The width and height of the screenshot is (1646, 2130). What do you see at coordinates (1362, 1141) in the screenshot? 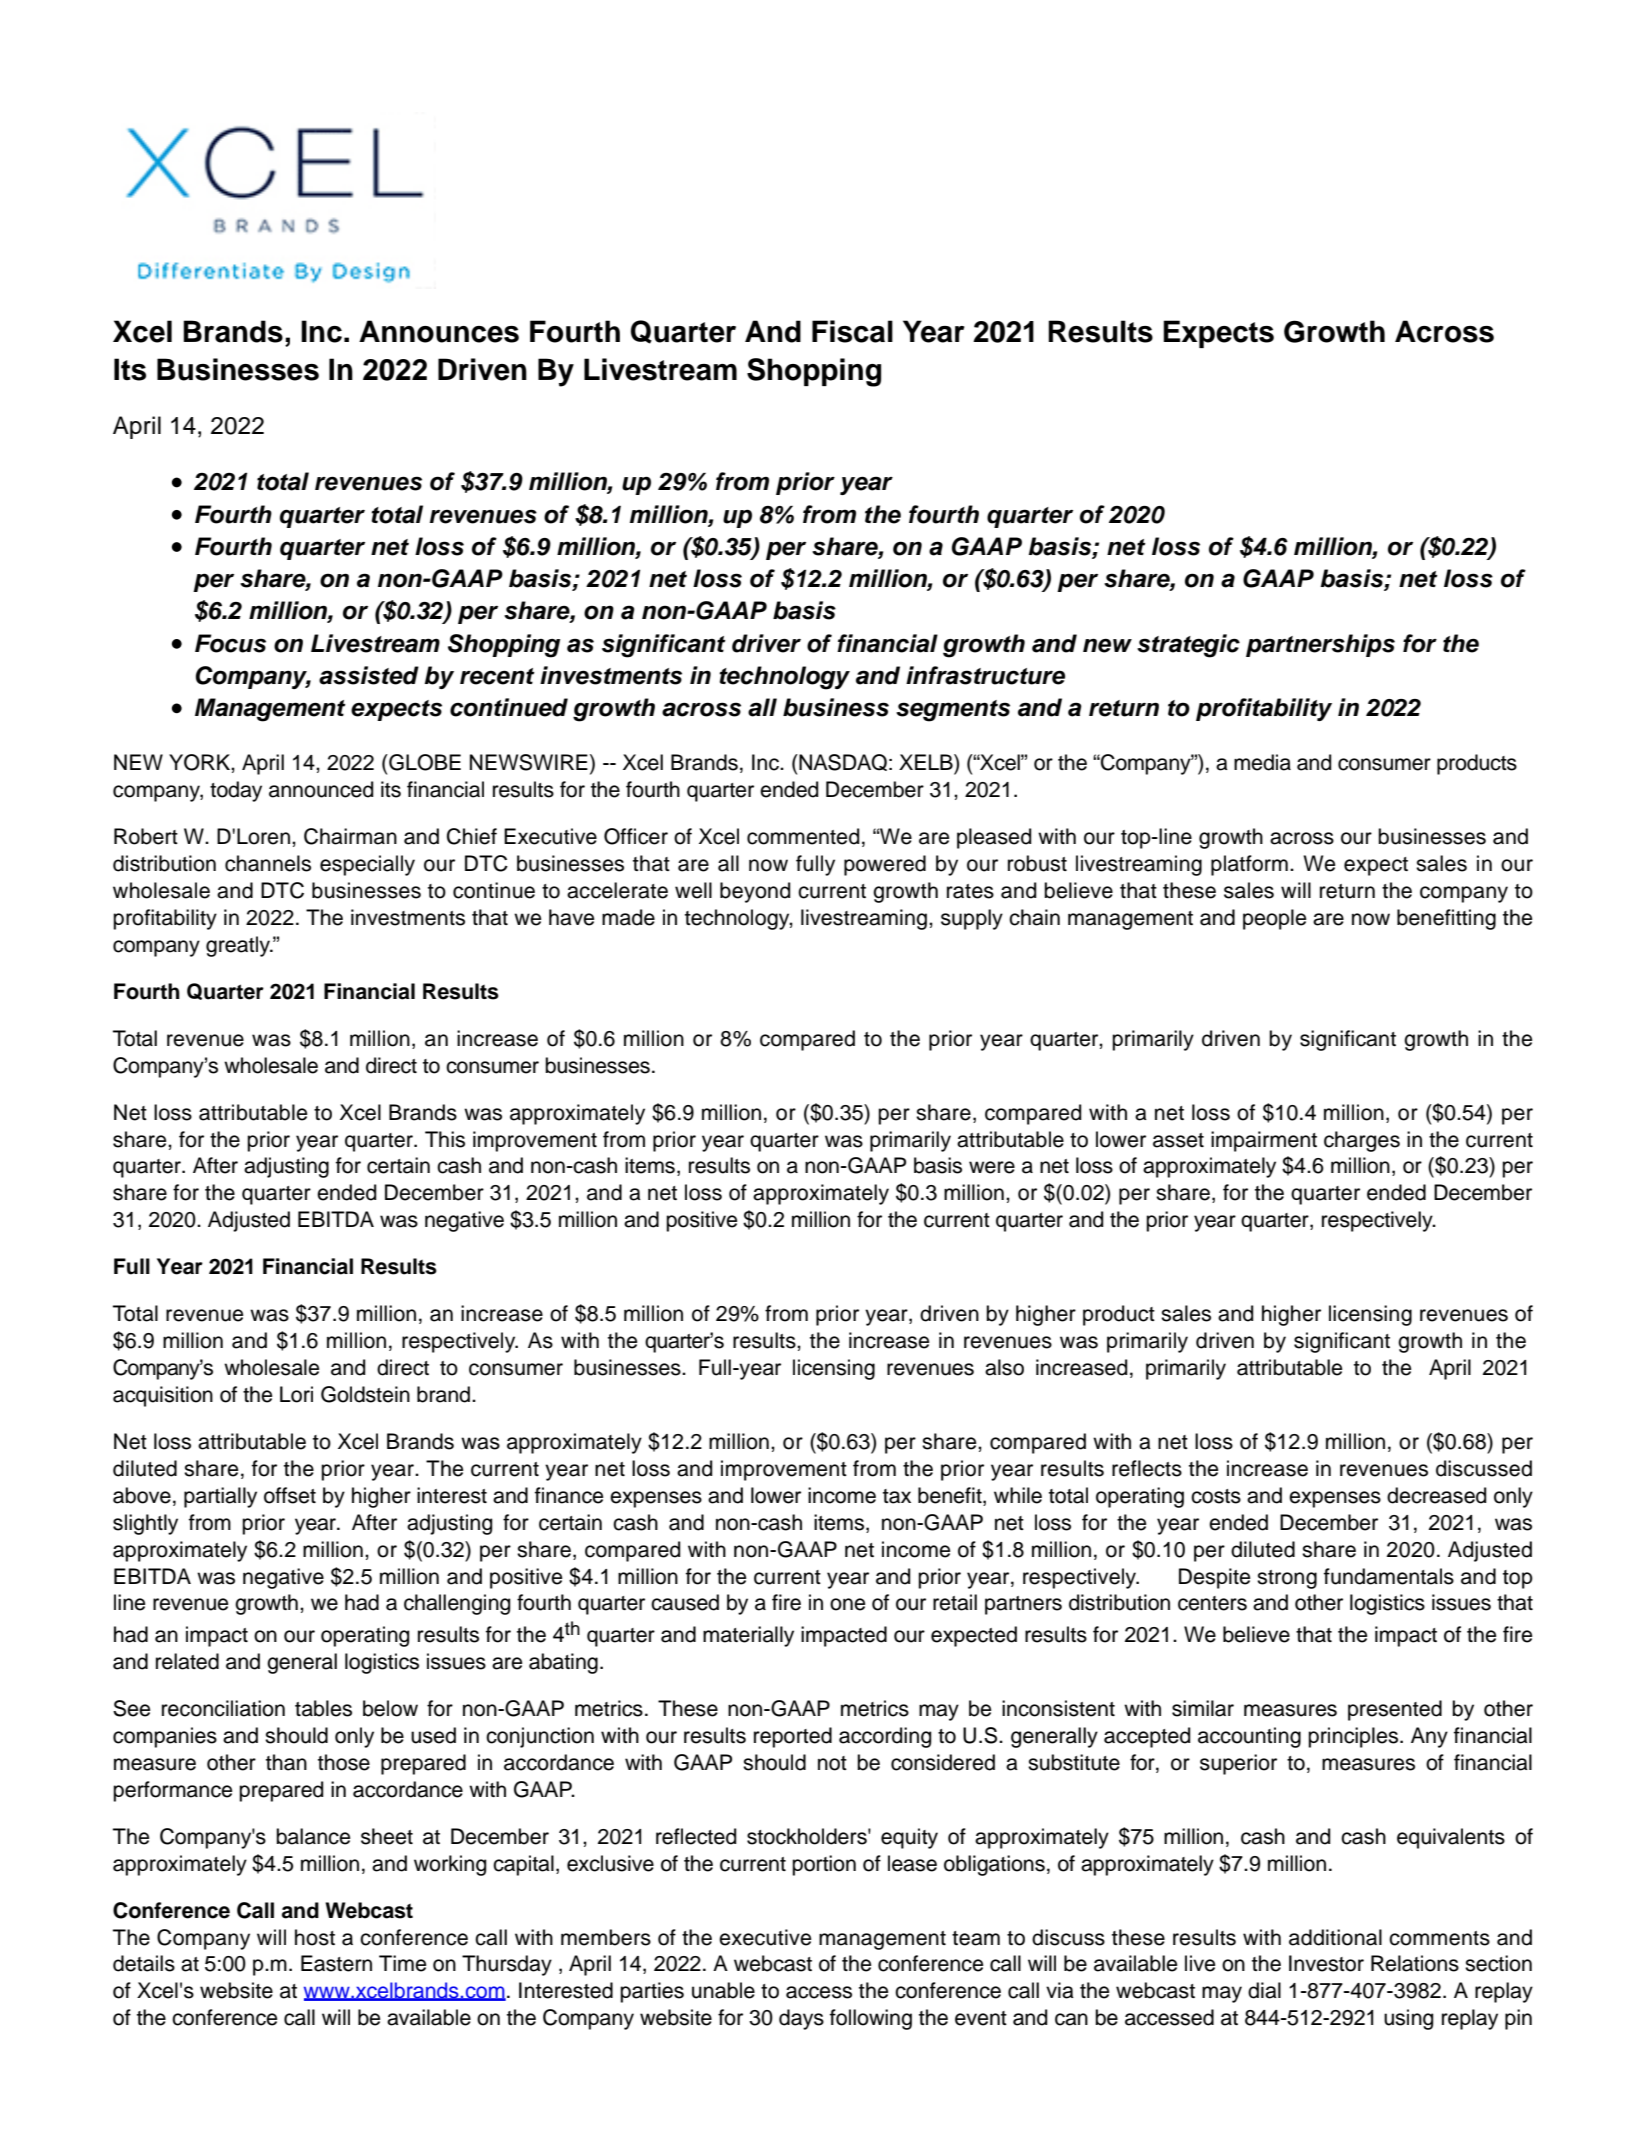
I see `charges` at bounding box center [1362, 1141].
